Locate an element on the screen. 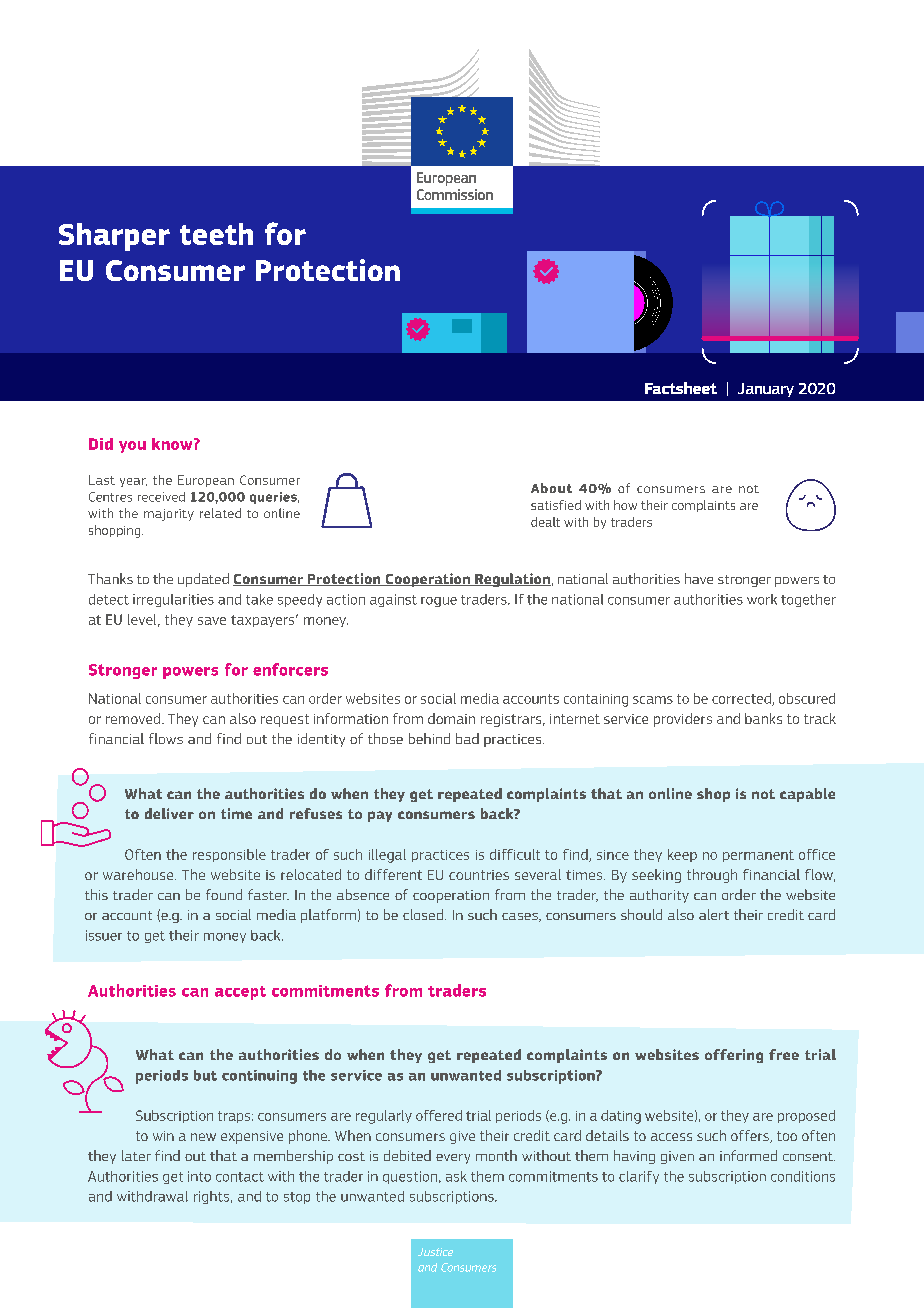 The width and height of the screenshot is (924, 1308). majority is located at coordinates (169, 515).
